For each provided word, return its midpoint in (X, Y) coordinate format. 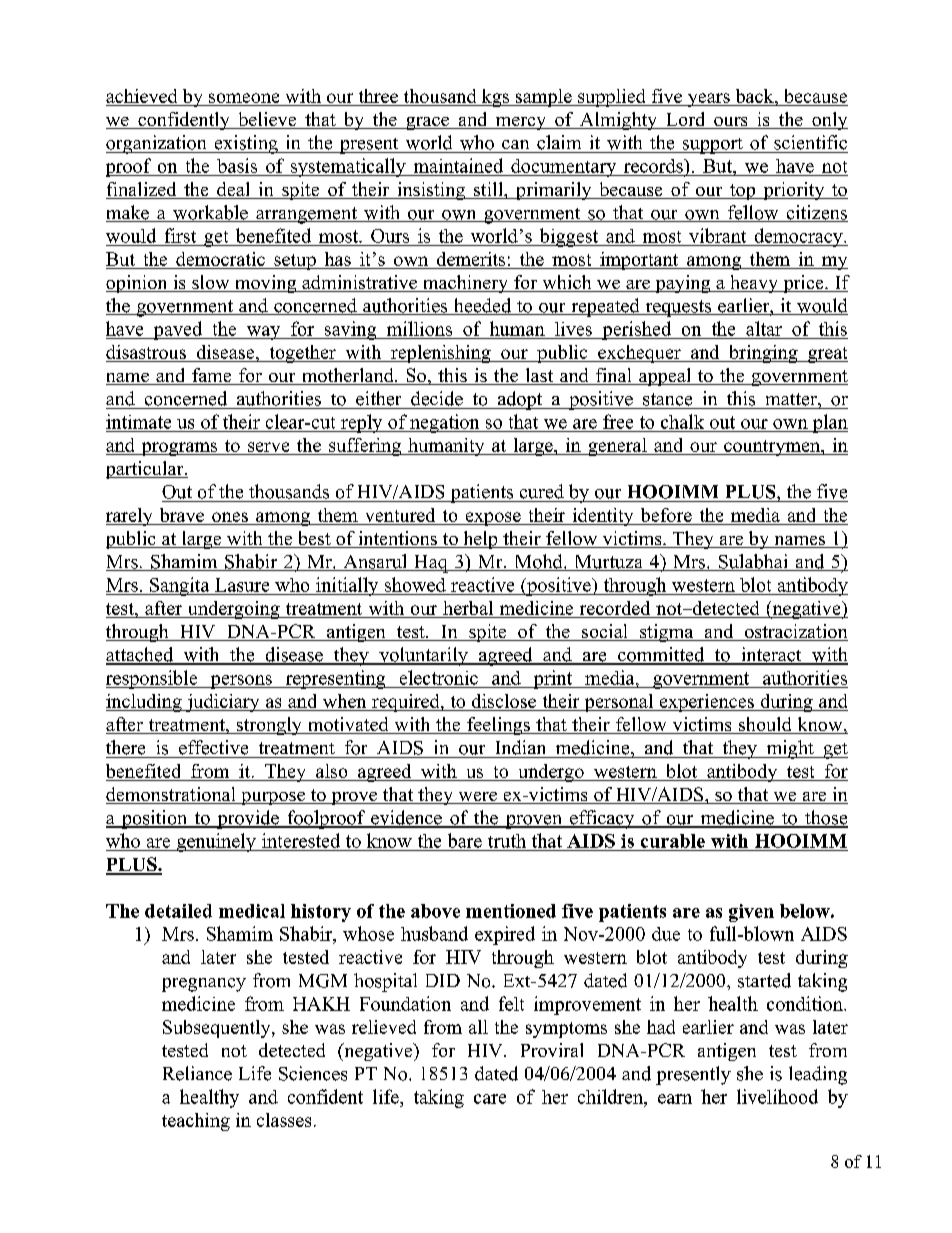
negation (445, 423)
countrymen (772, 448)
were (477, 798)
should (765, 725)
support (712, 146)
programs (179, 449)
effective (213, 747)
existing (246, 144)
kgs (495, 98)
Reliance (197, 1073)
